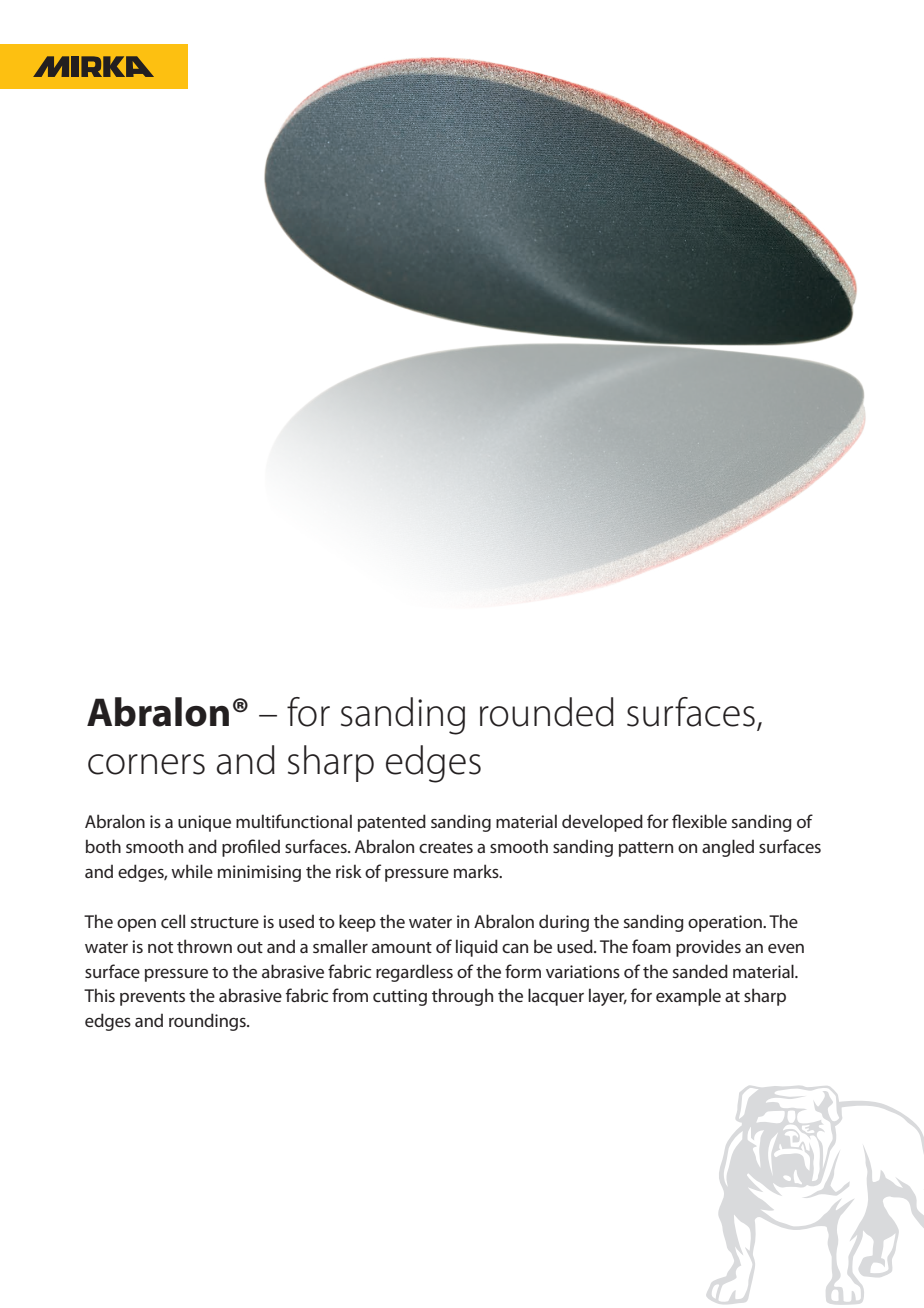 This document has width=924, height=1308. Describe the element at coordinates (547, 712) in the document. I see `rounded` at that location.
